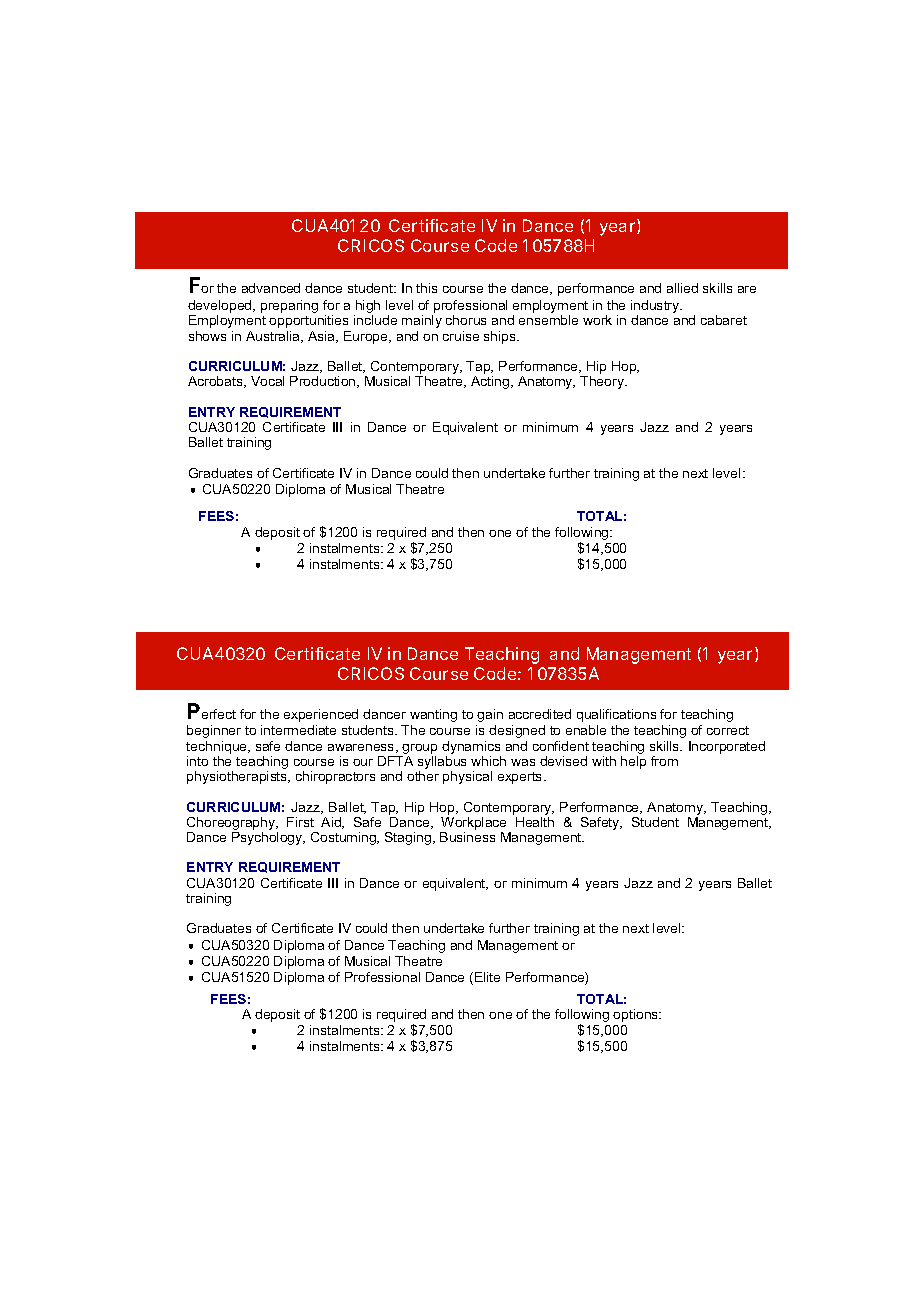 This screenshot has width=924, height=1308. Describe the element at coordinates (289, 306) in the screenshot. I see `preparing` at that location.
